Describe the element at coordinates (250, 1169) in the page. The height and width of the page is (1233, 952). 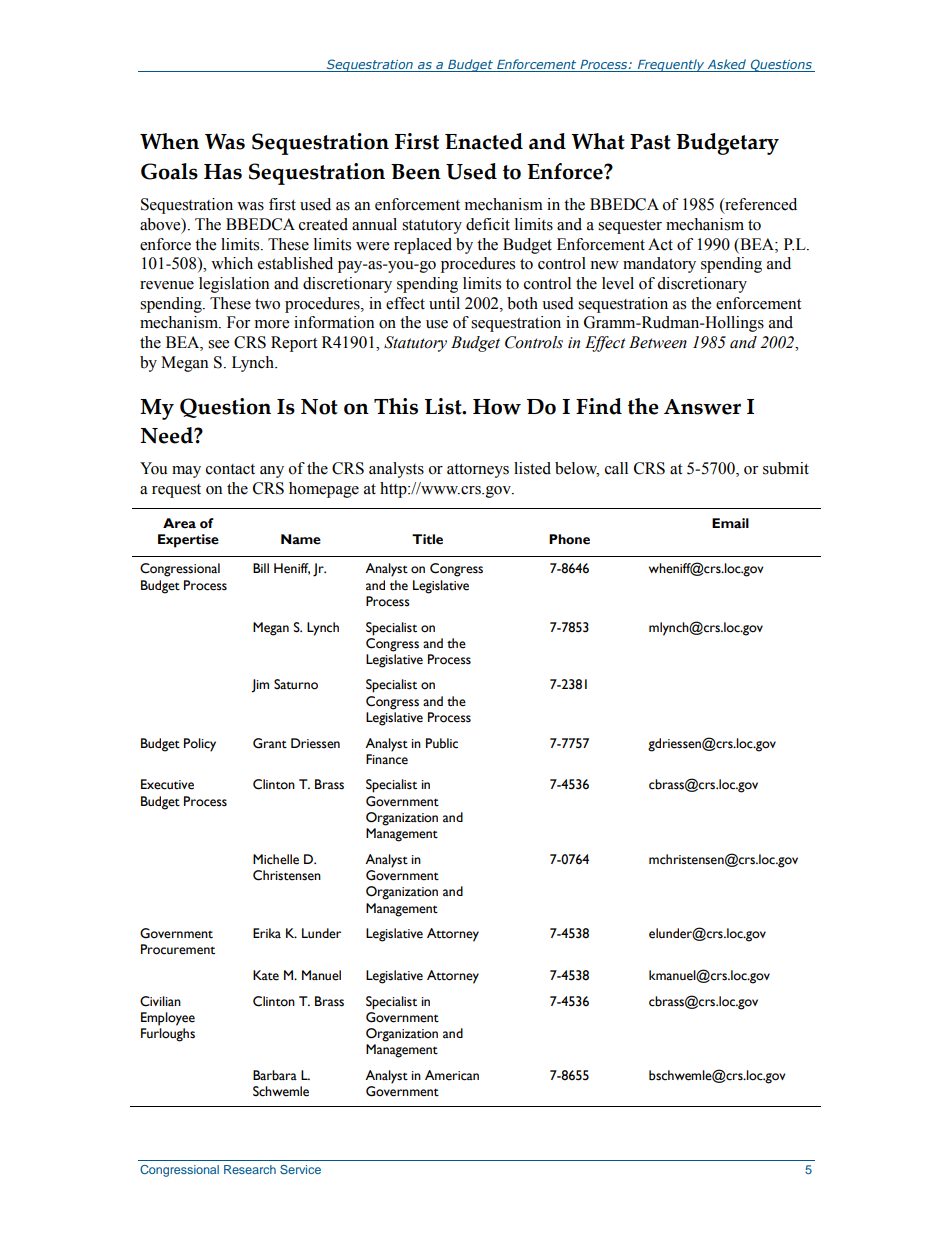
I see `Research` at that location.
